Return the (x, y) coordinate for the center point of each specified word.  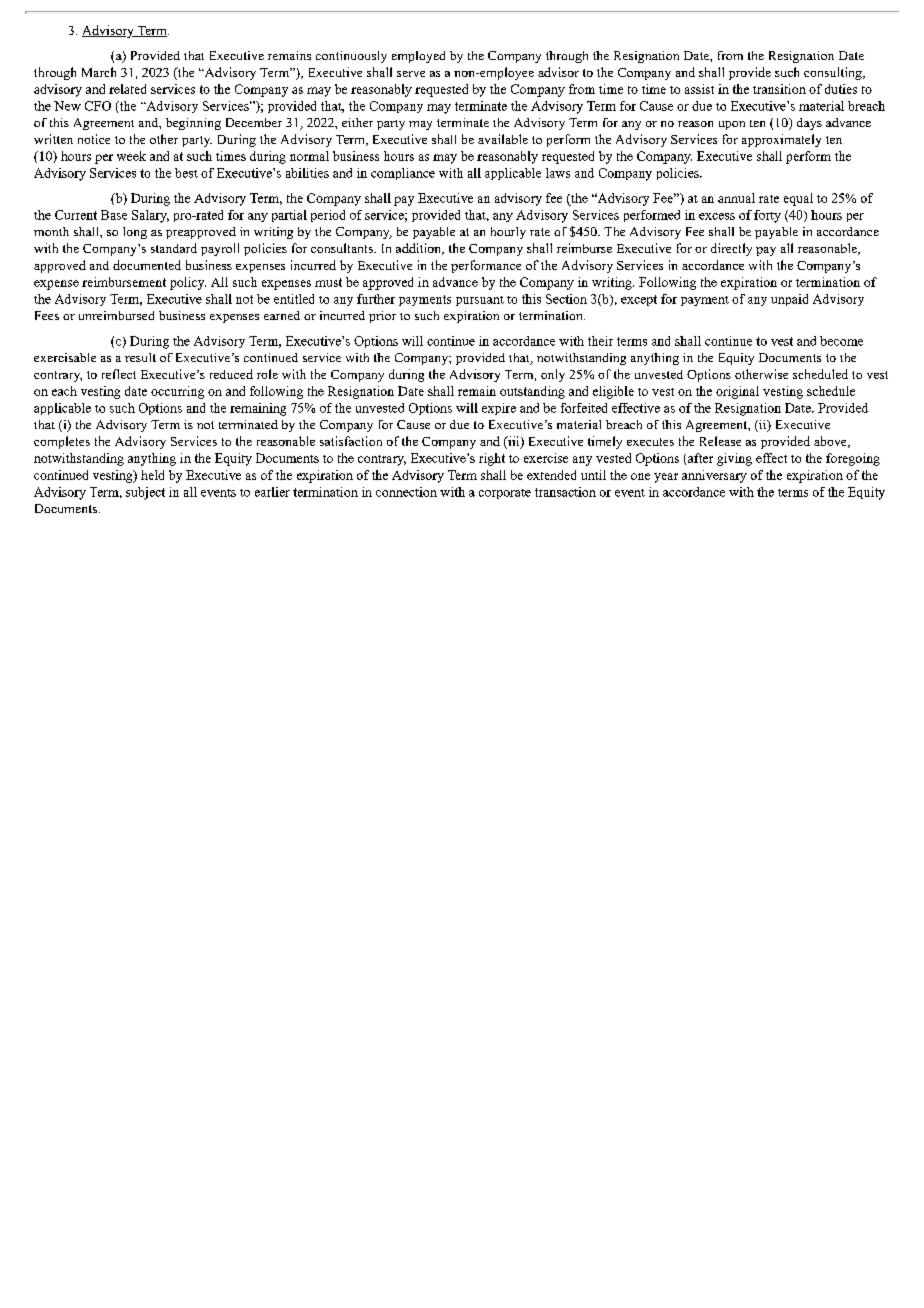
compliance (403, 174)
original (737, 392)
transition (779, 89)
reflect (119, 374)
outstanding (532, 392)
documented (147, 265)
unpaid (789, 300)
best (186, 173)
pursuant (480, 301)
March (99, 72)
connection (406, 492)
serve (411, 74)
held (152, 475)
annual (736, 198)
